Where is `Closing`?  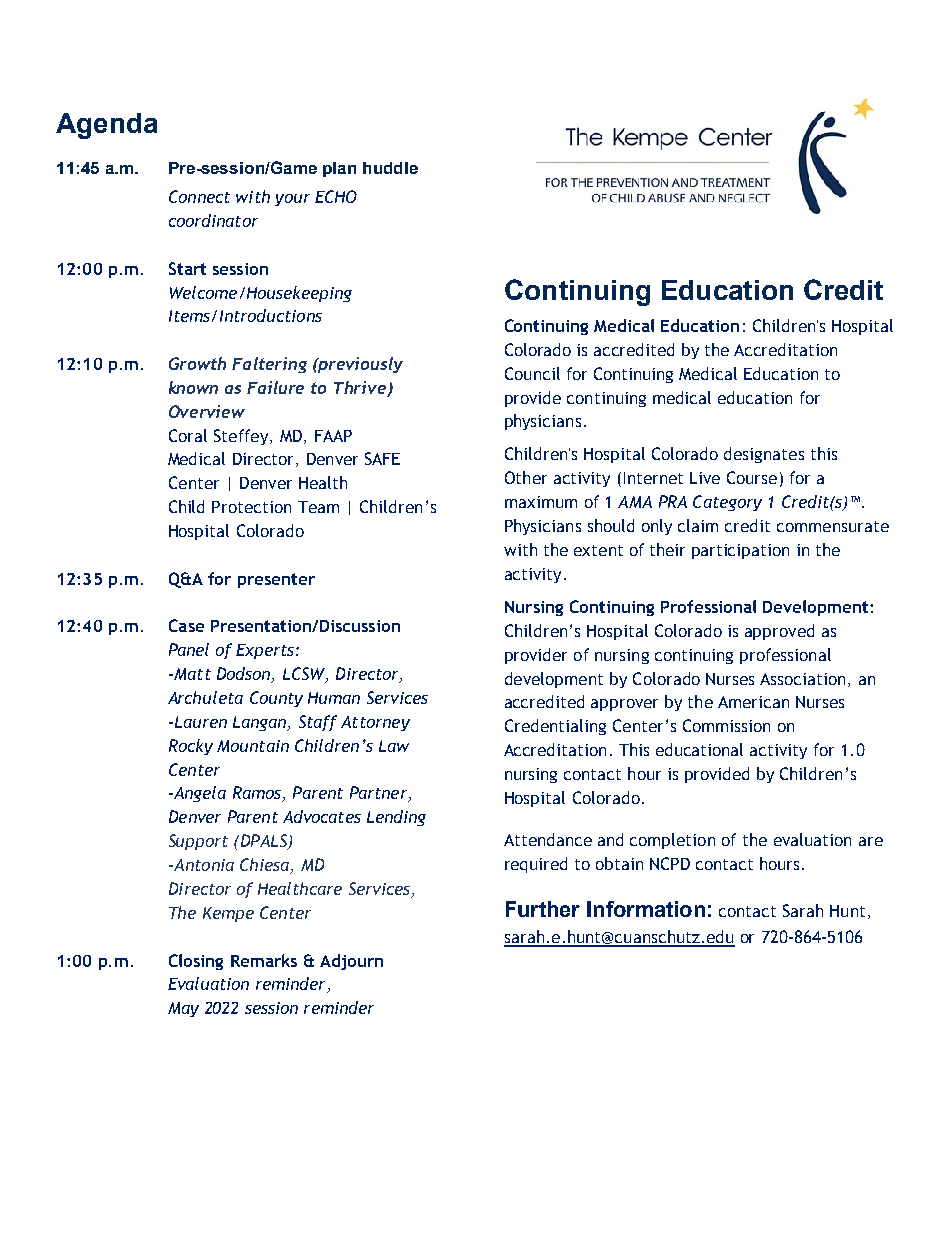
Closing is located at coordinates (196, 962).
